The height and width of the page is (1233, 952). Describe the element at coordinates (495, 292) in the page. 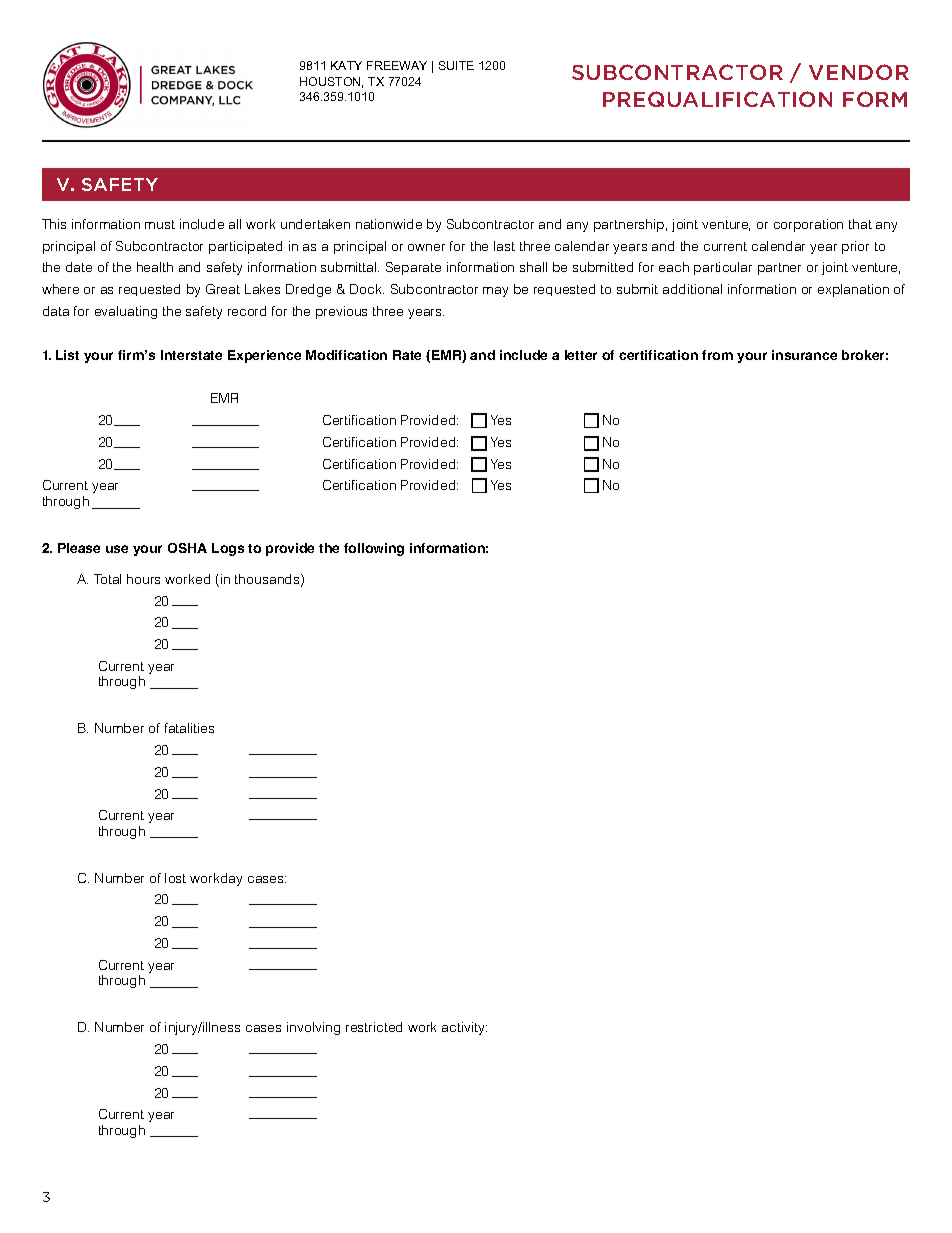

I see `may` at that location.
